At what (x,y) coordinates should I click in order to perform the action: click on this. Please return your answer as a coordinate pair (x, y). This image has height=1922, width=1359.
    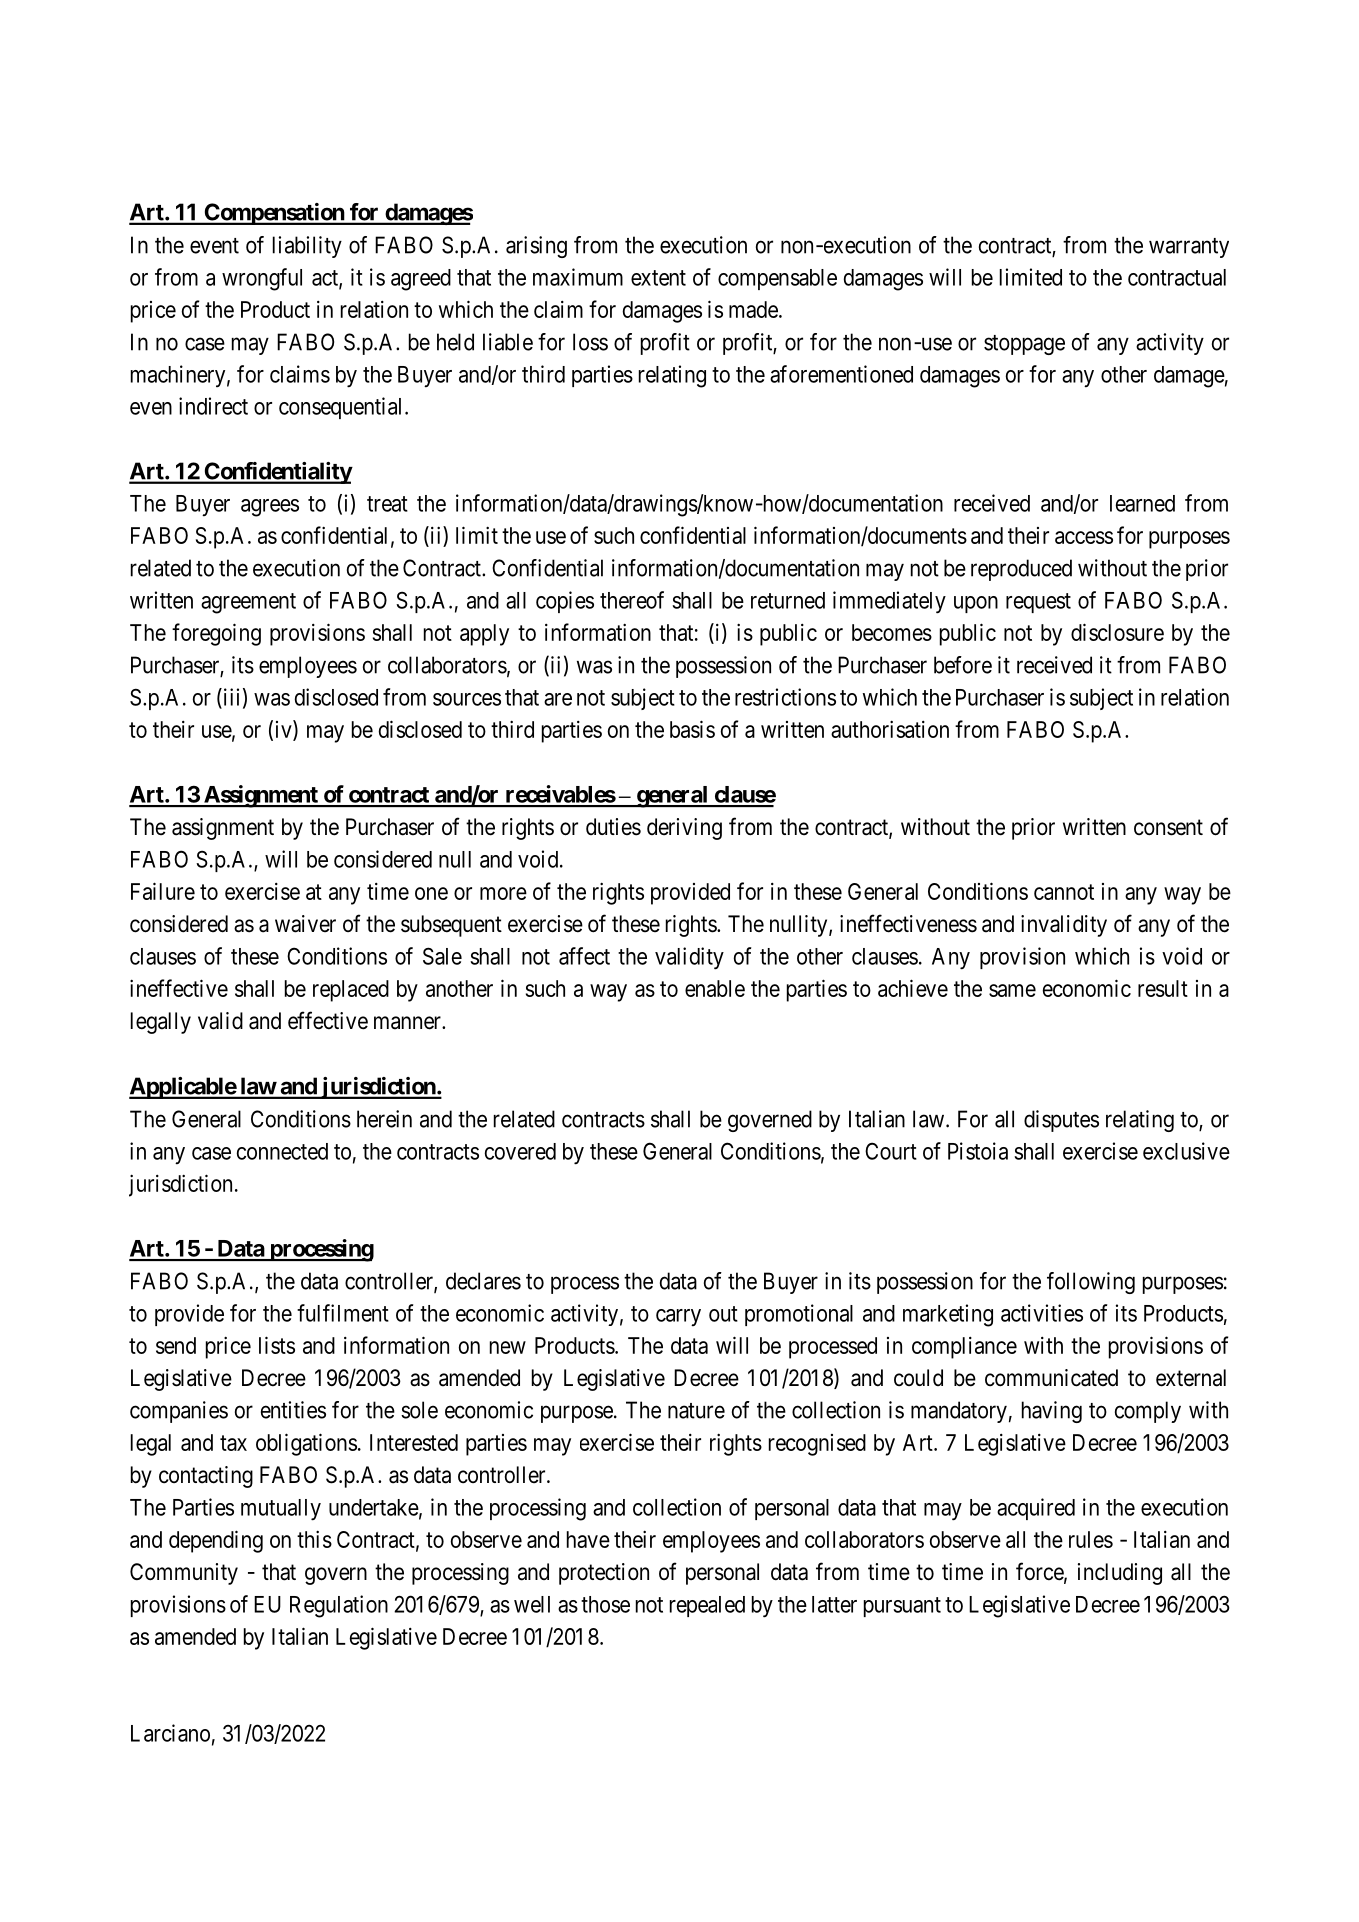
    Looking at the image, I should click on (314, 1539).
